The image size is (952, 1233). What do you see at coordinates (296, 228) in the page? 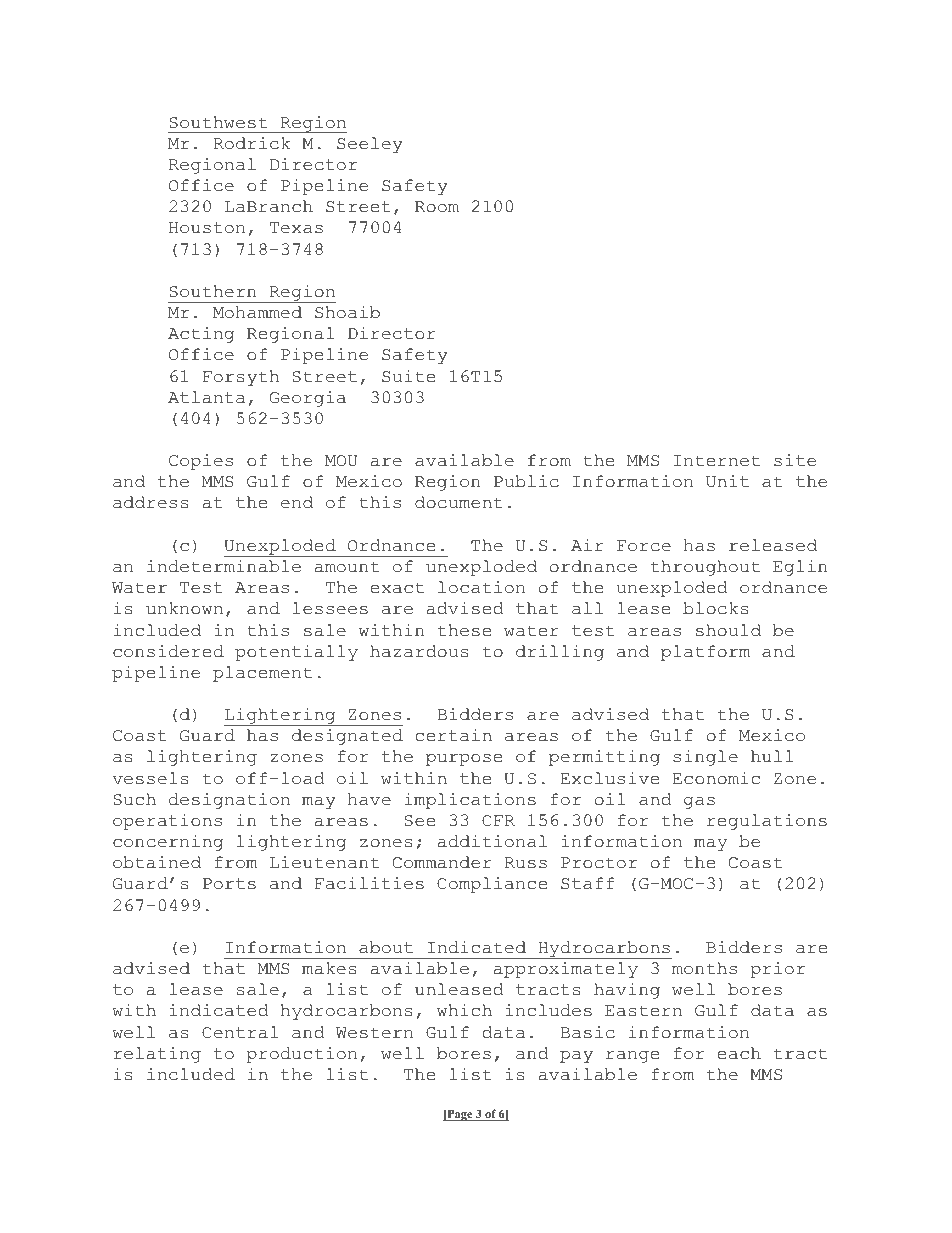
I see `Texas` at bounding box center [296, 228].
